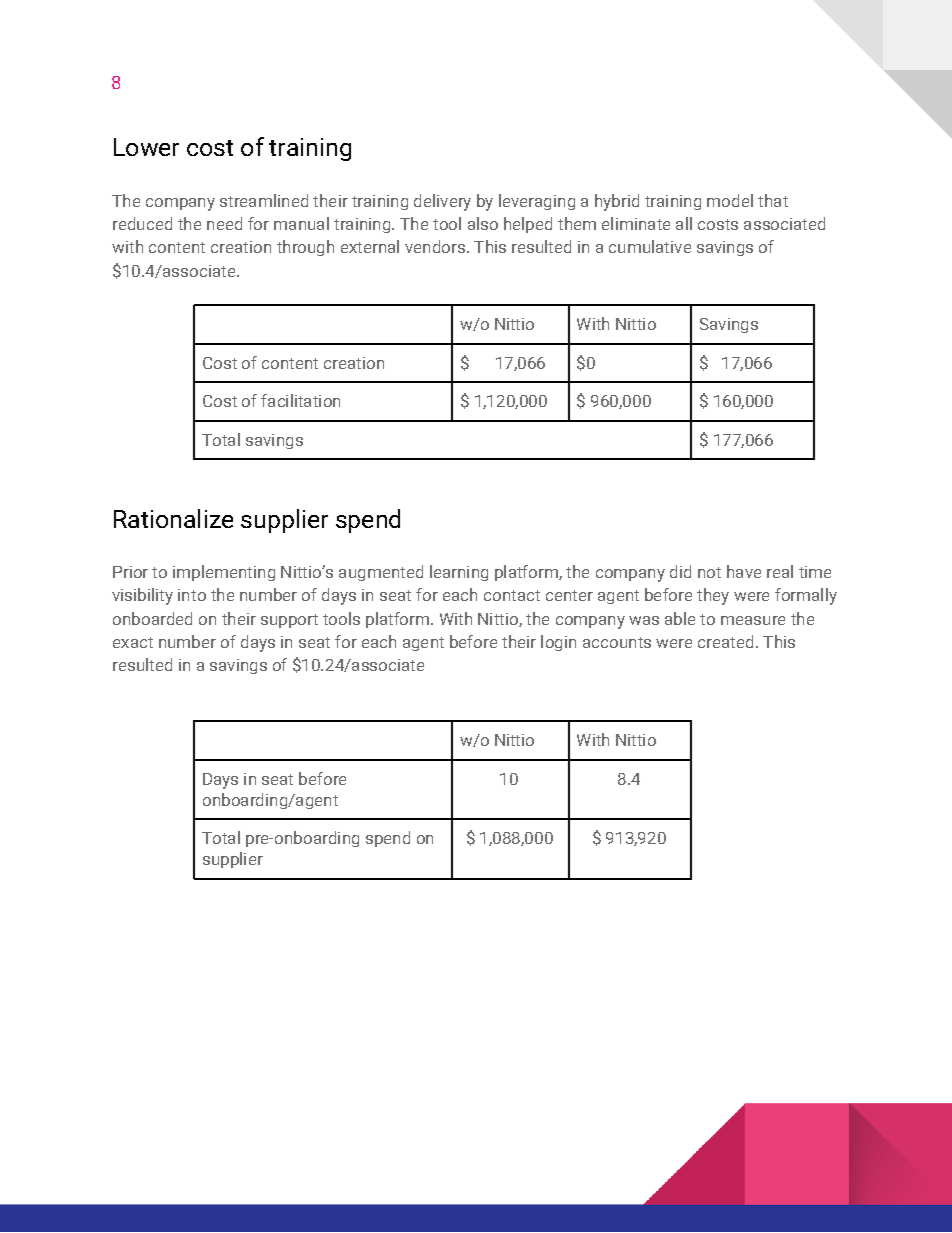 This page has width=952, height=1233. Describe the element at coordinates (730, 200) in the page. I see `model` at that location.
